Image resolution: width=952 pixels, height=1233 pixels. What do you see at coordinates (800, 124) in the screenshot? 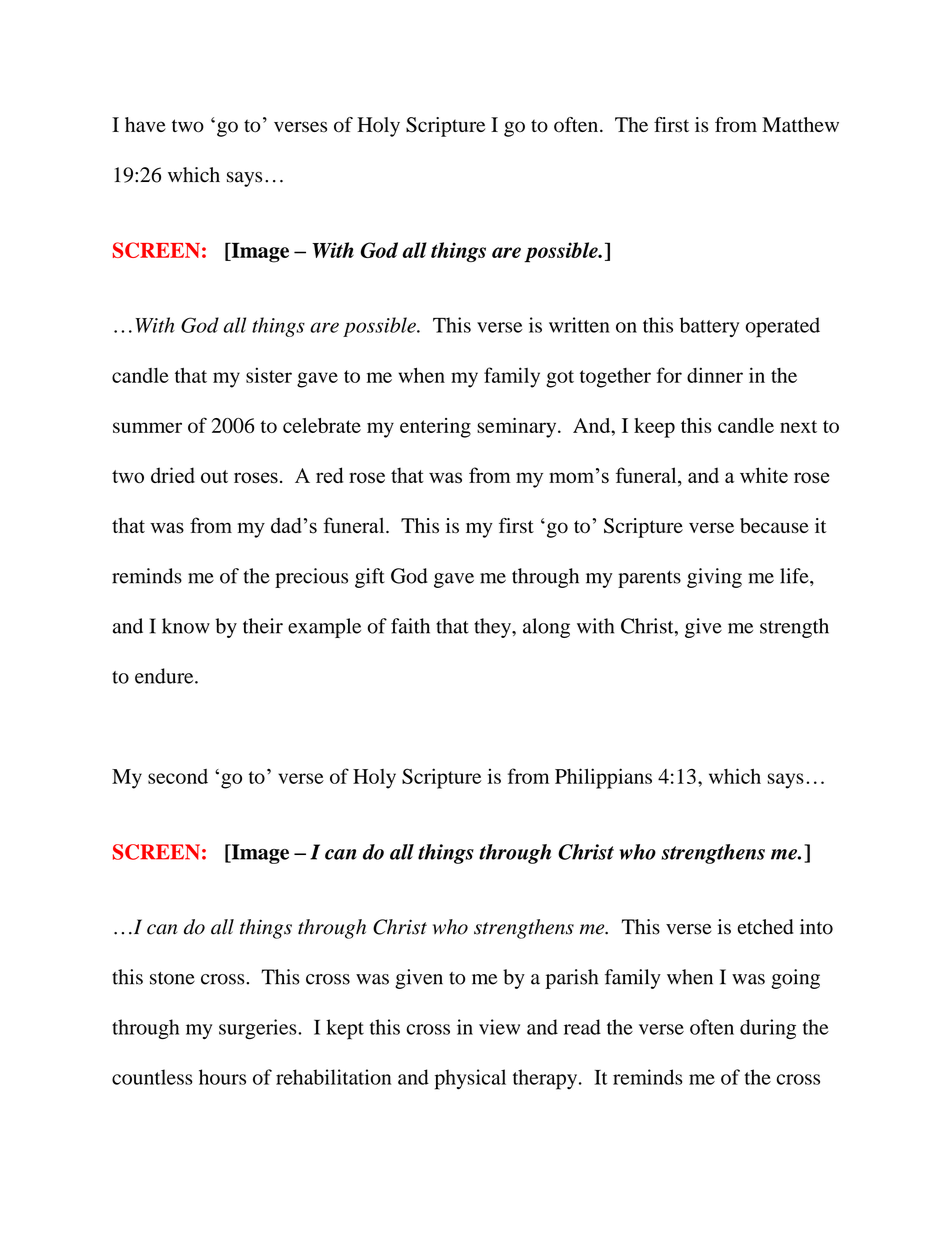
I see `Matthew` at bounding box center [800, 124].
